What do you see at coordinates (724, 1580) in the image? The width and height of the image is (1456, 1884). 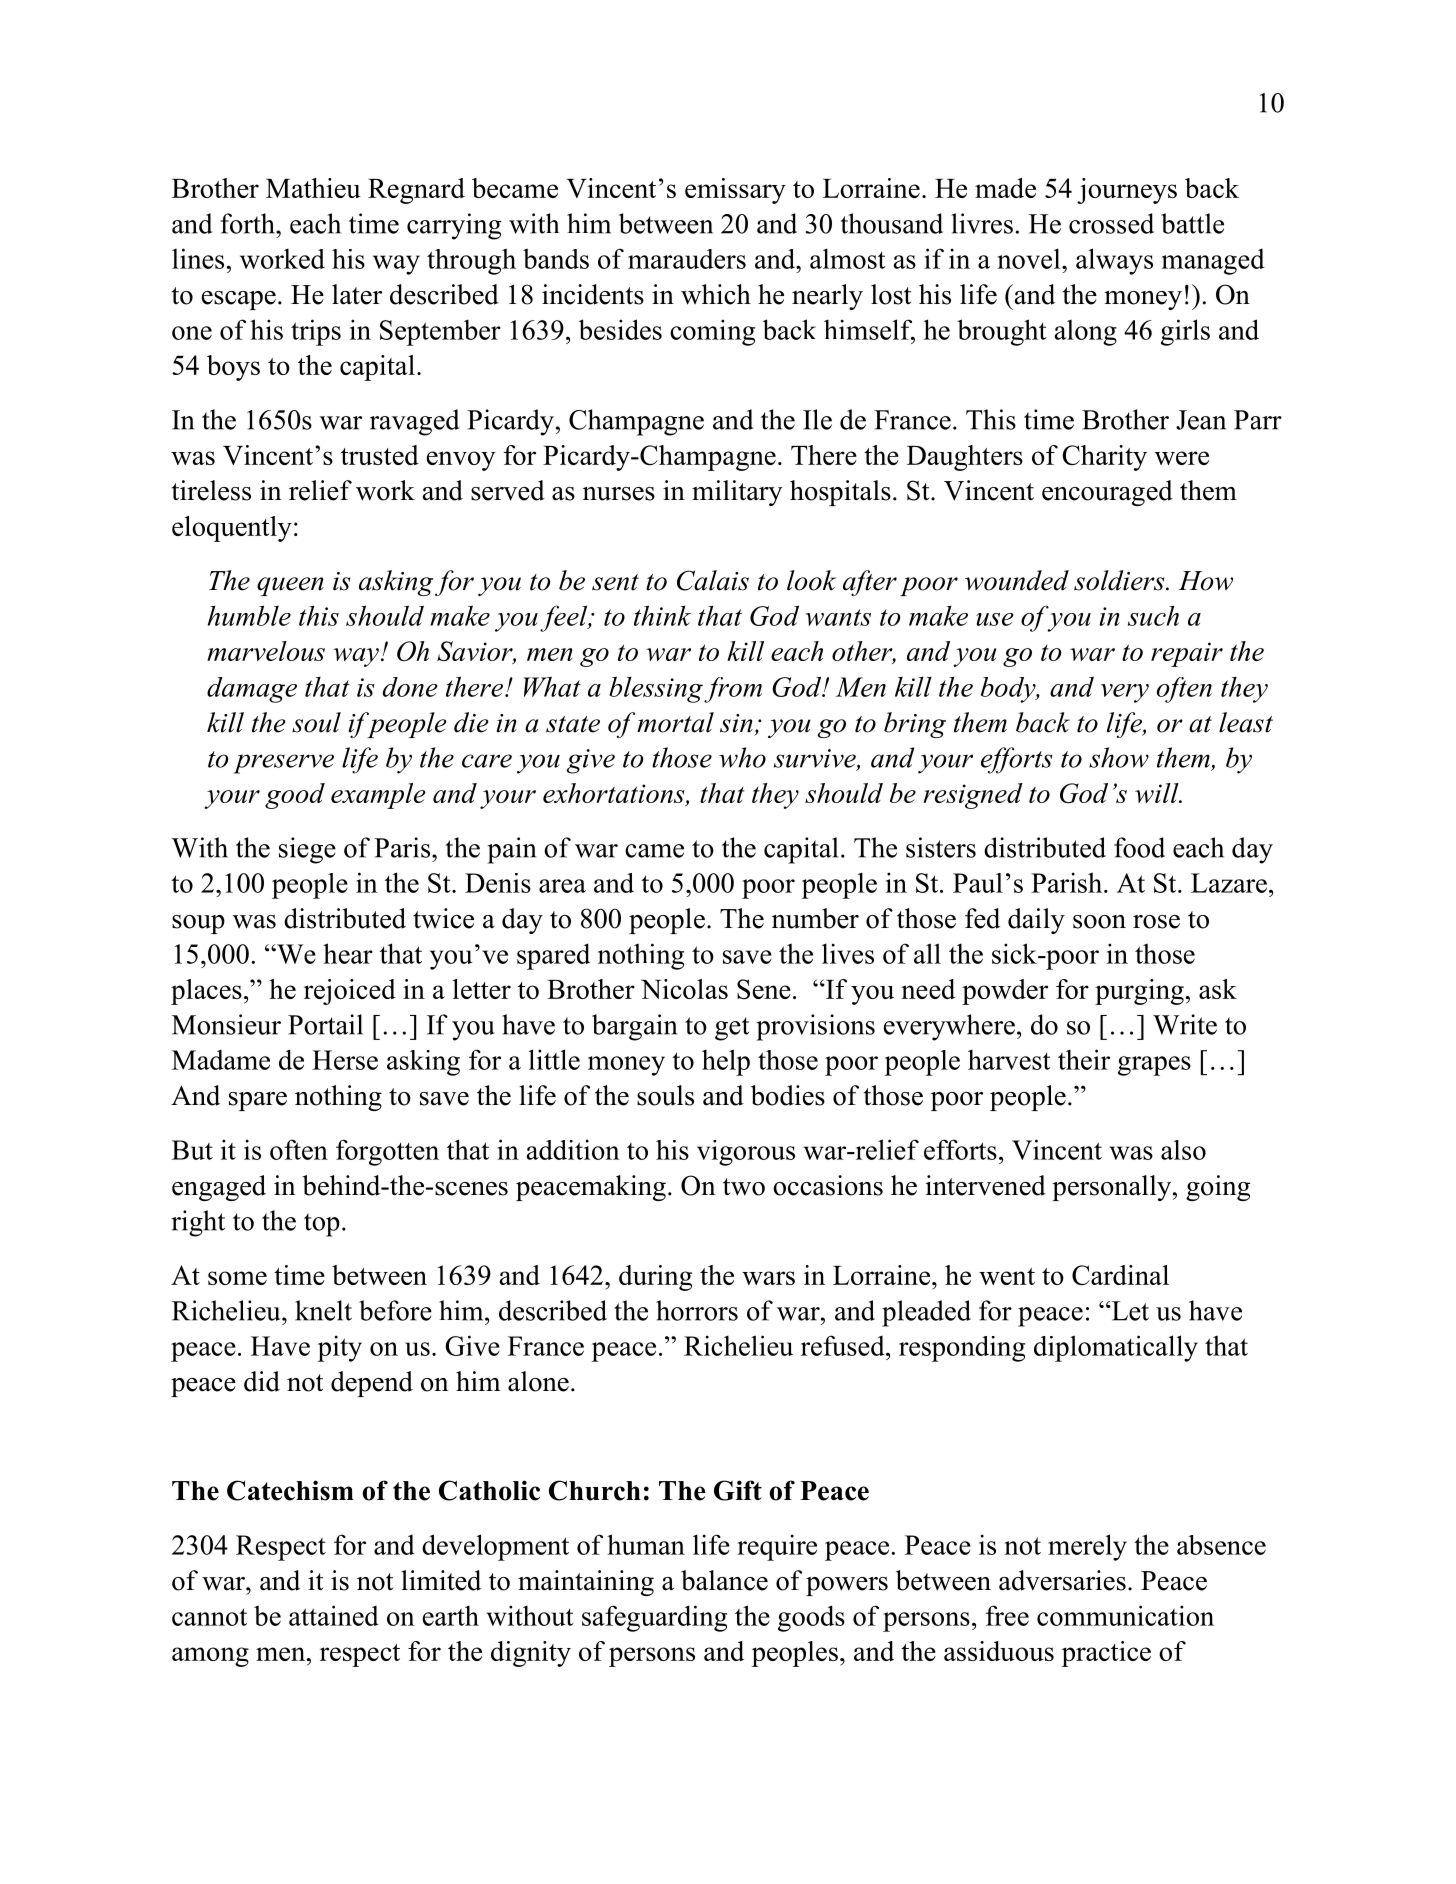 I see `balance` at bounding box center [724, 1580].
